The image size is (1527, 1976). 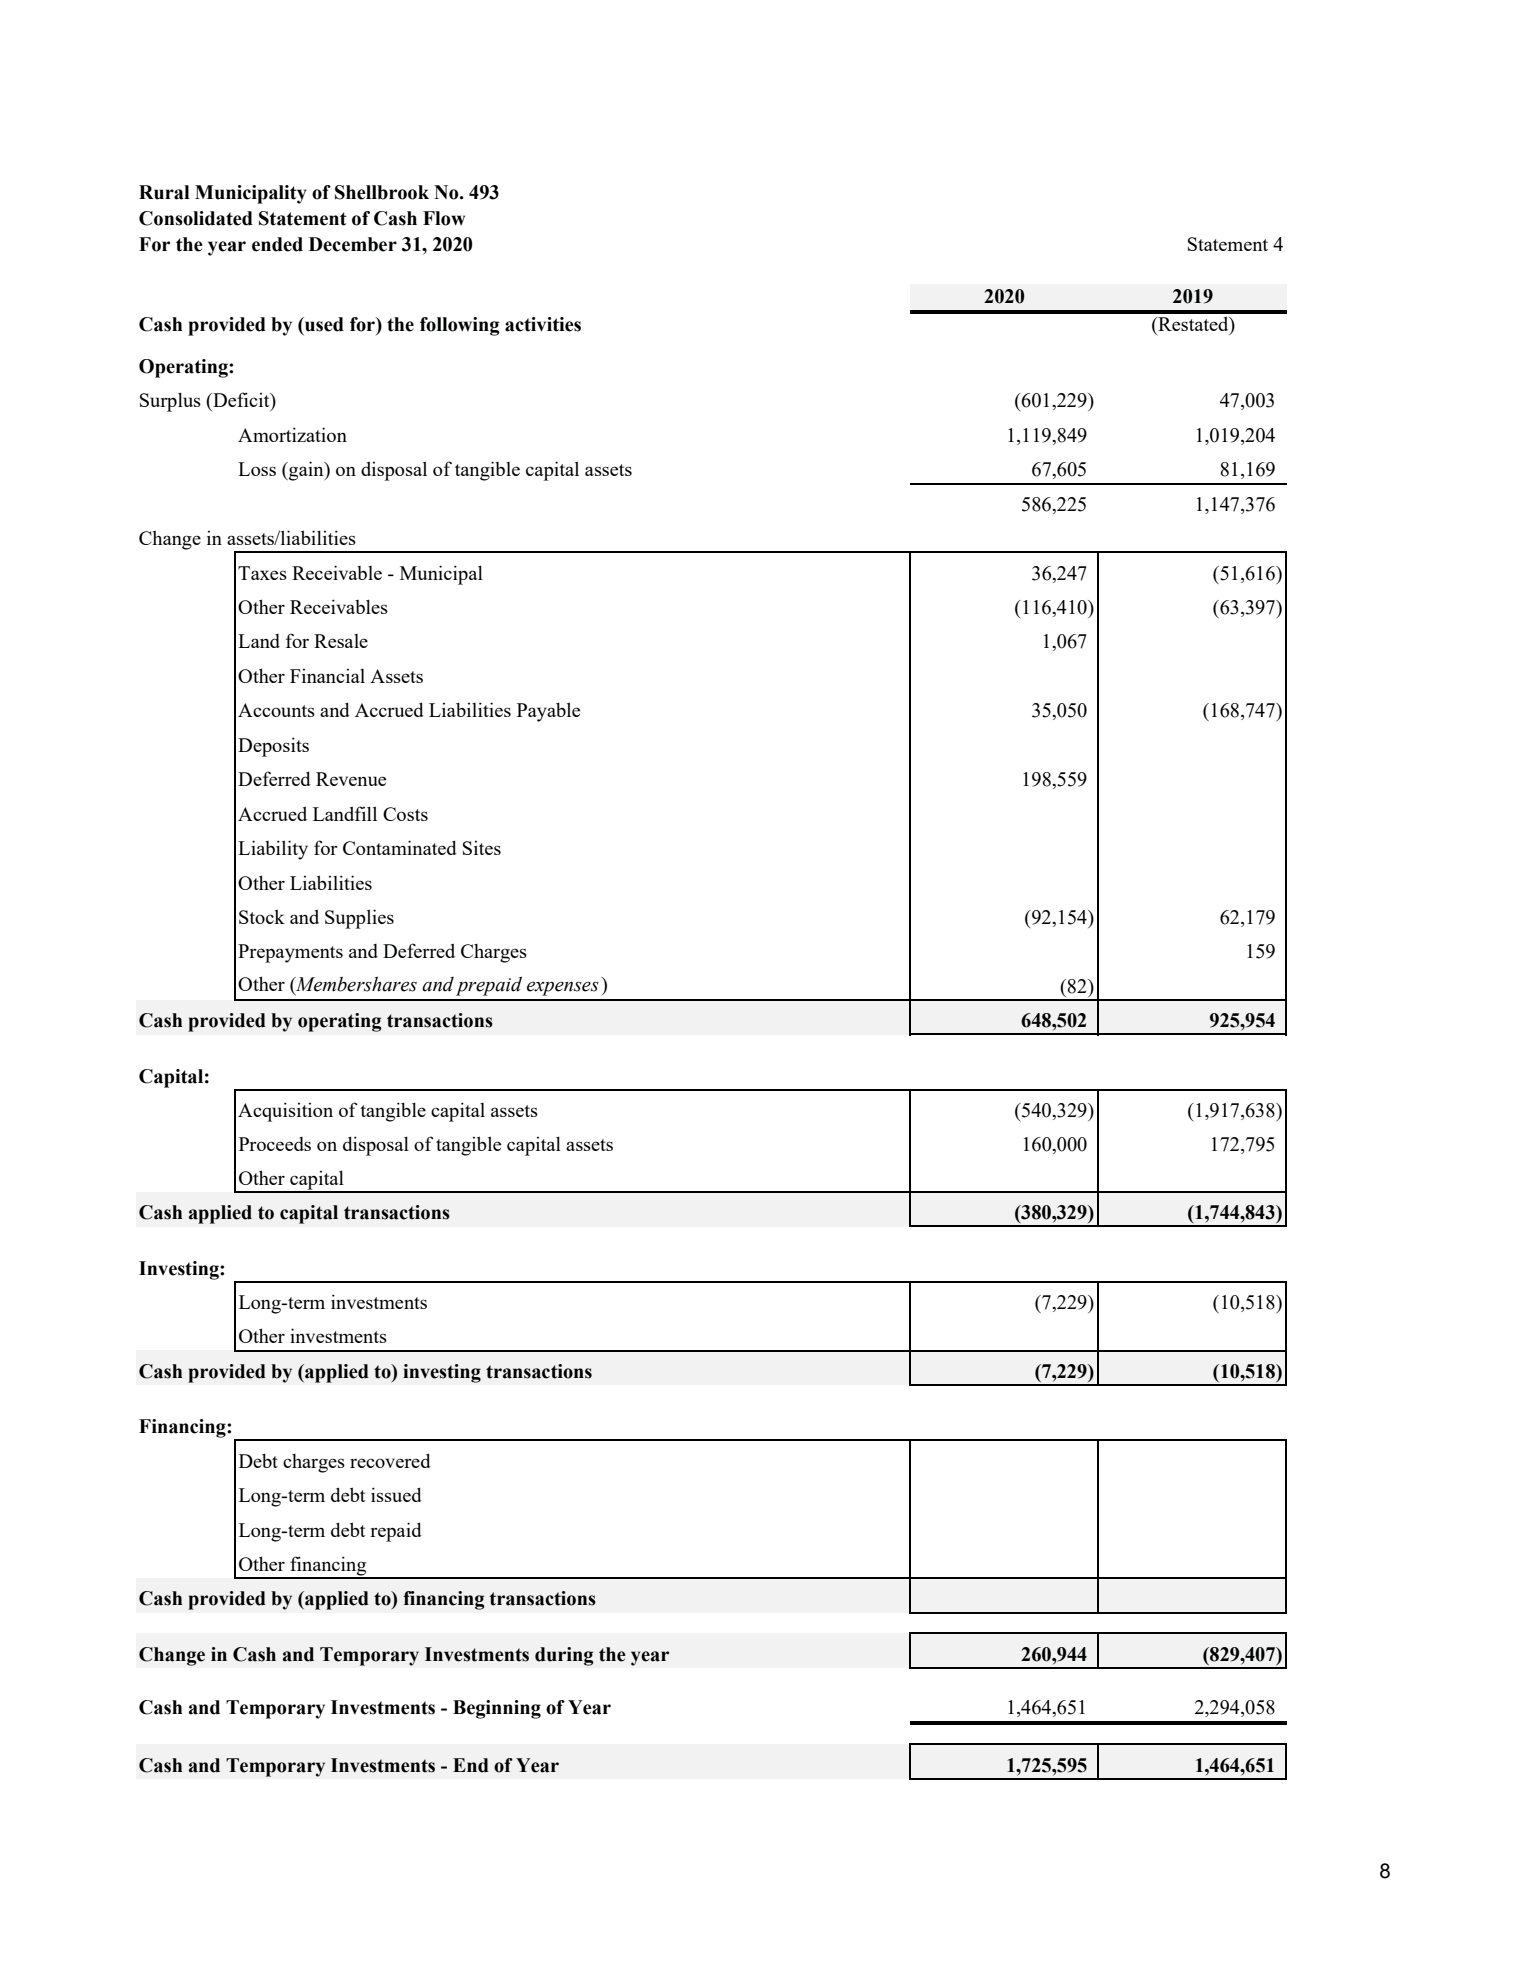 I want to click on recovered, so click(x=390, y=1460).
